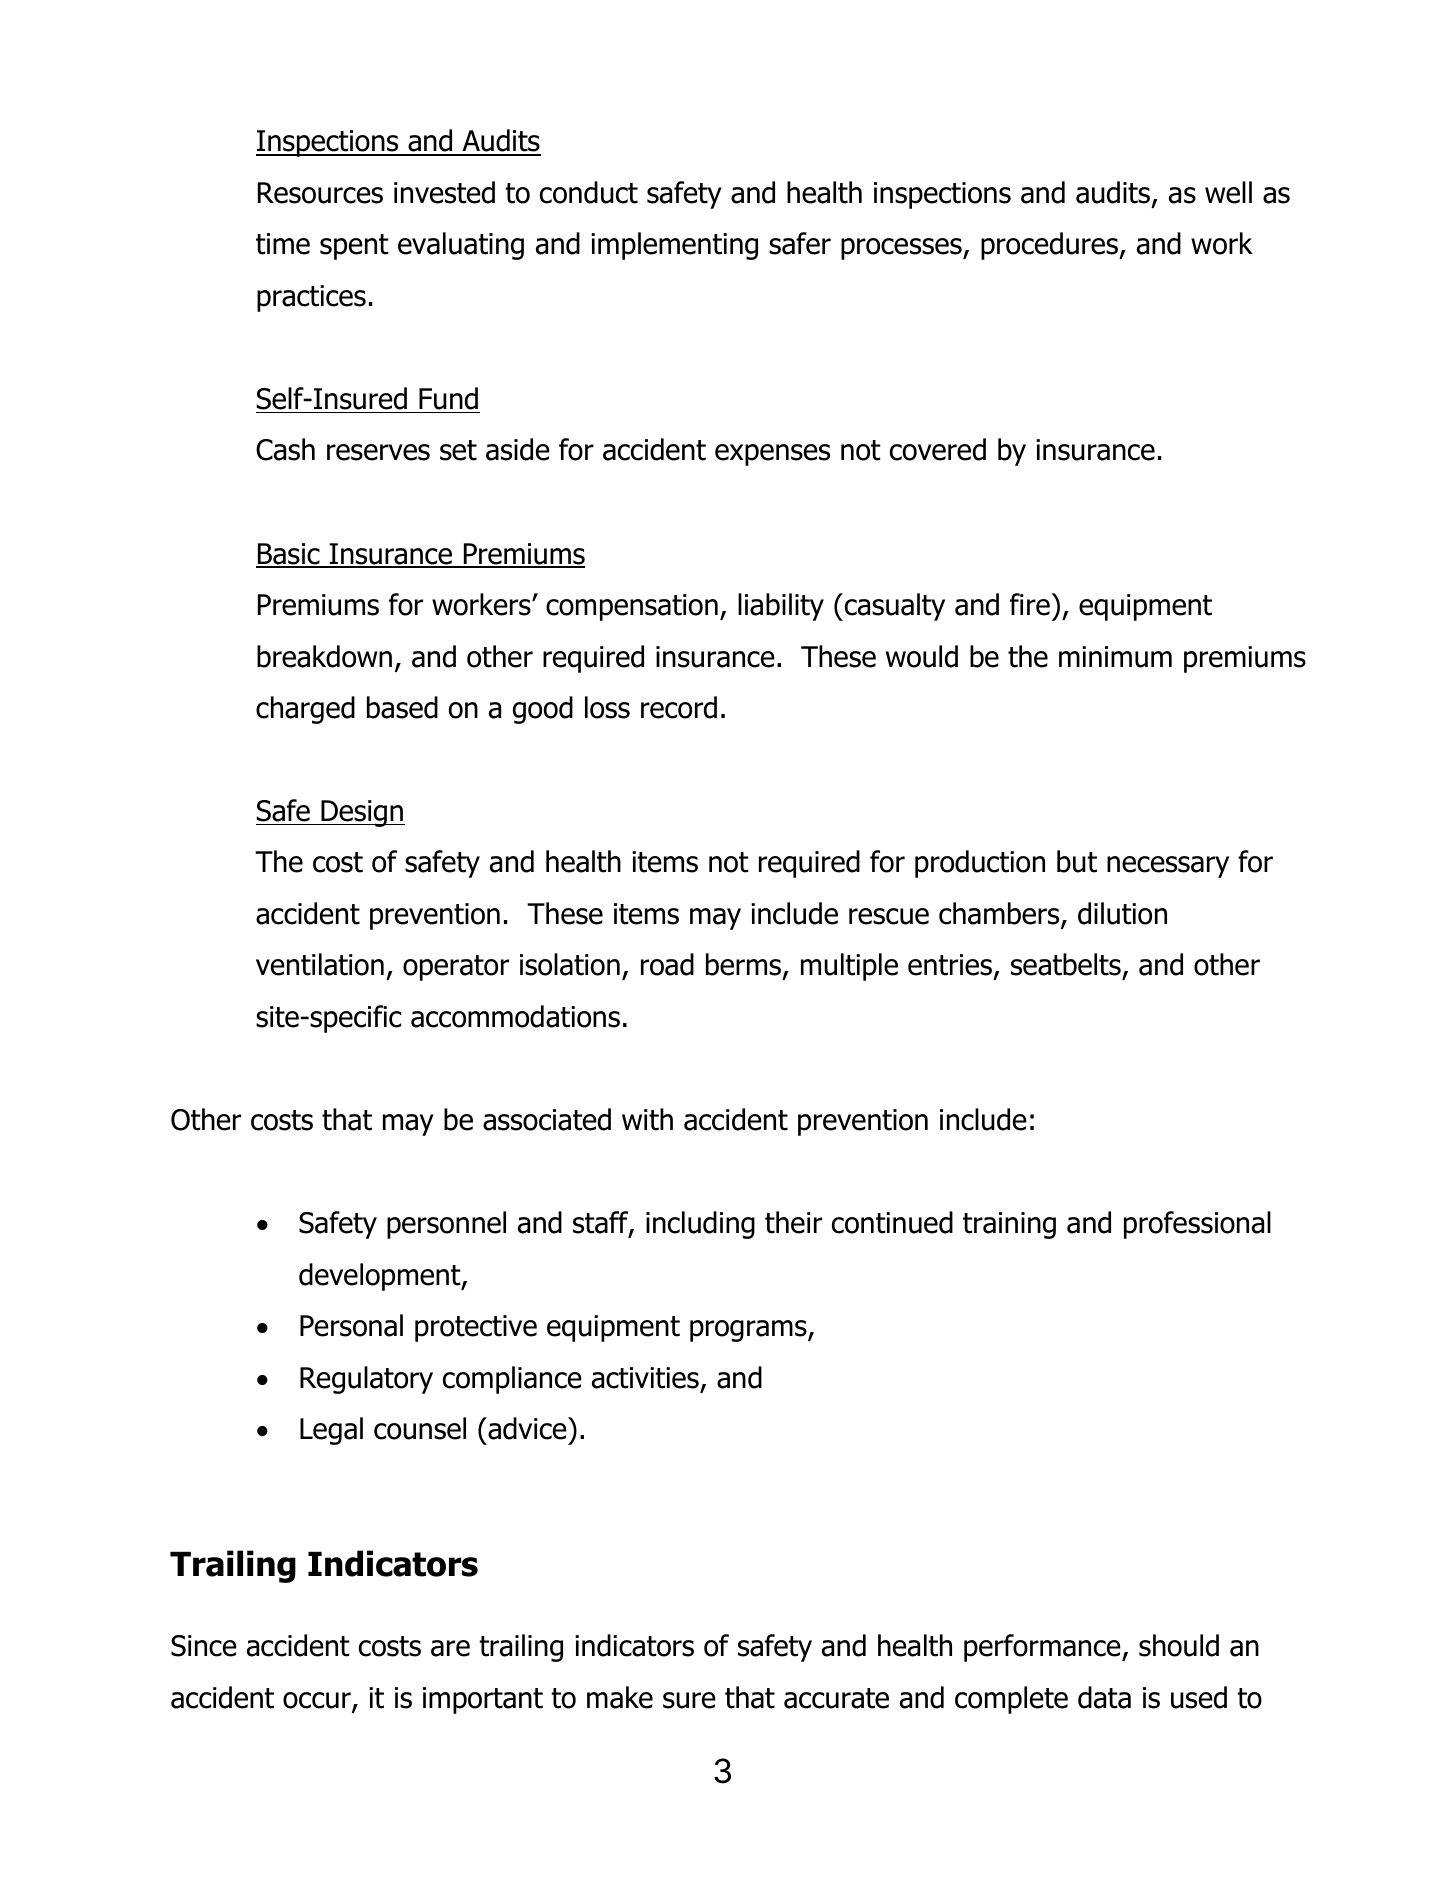 This screenshot has width=1450, height=1877. I want to click on ventilation, so click(320, 964).
